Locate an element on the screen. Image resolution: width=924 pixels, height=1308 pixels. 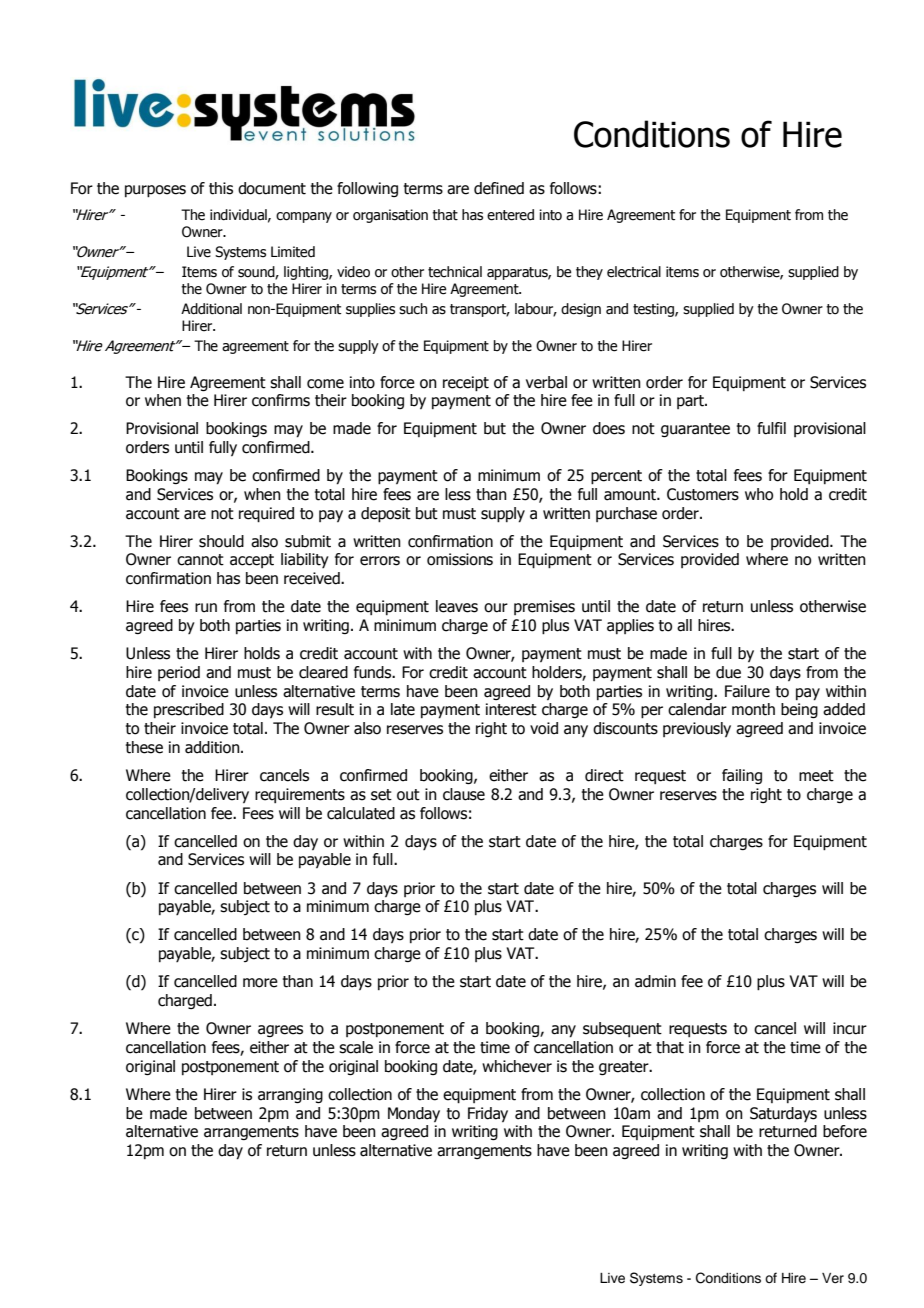
electrical is located at coordinates (634, 272).
